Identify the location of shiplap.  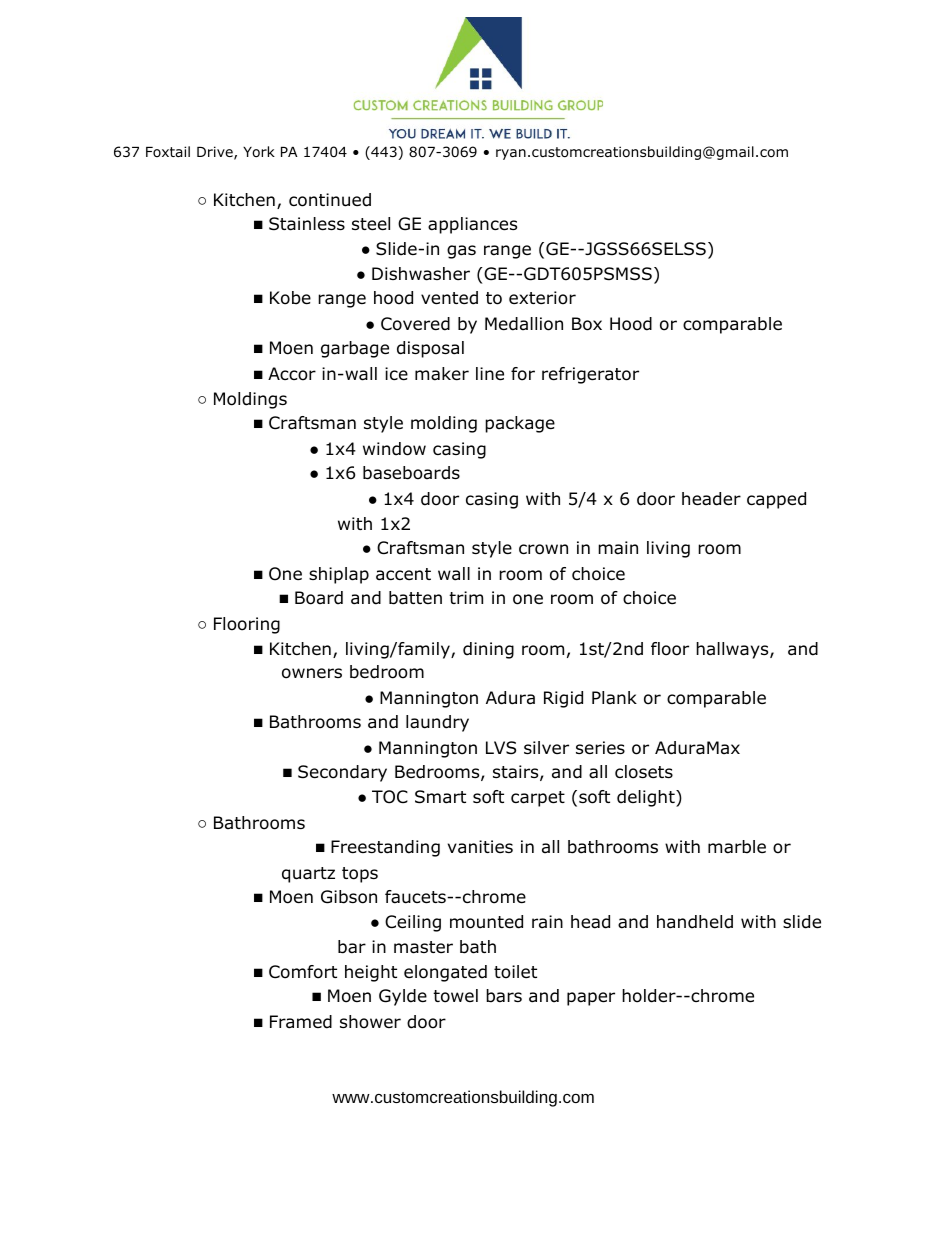
(339, 575).
